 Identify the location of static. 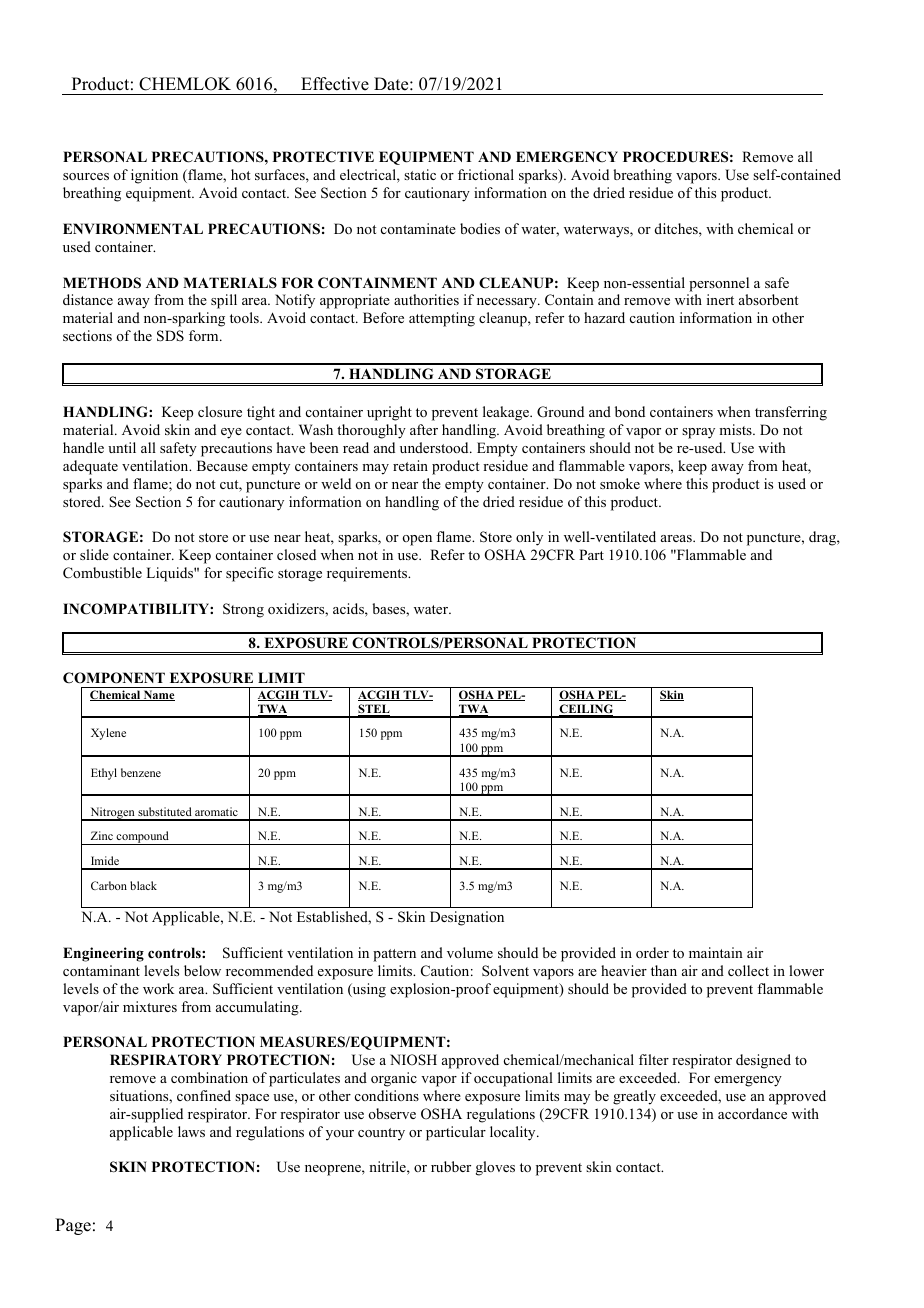
(420, 174).
